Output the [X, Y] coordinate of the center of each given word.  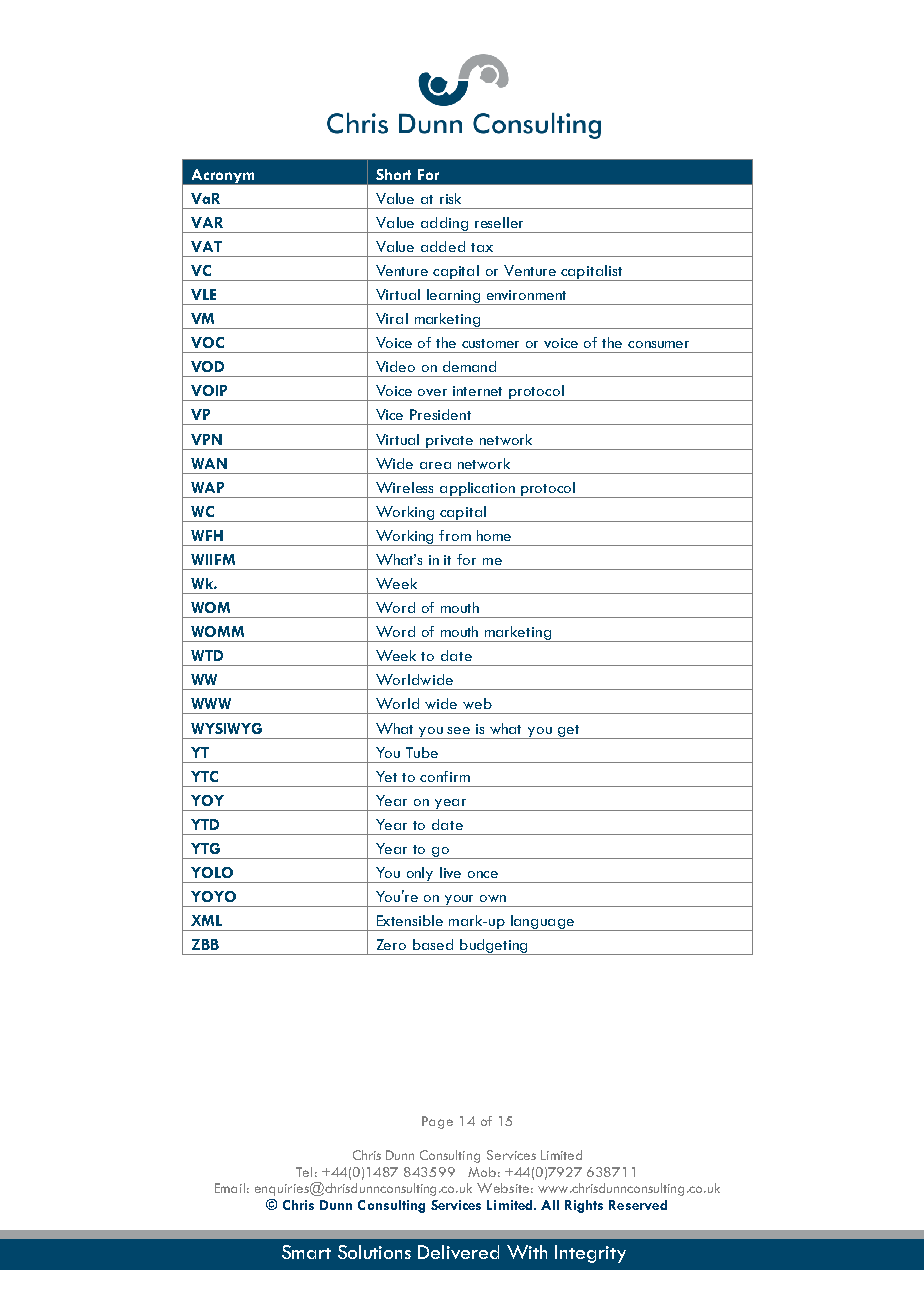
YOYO [213, 896]
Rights [584, 1206]
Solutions [374, 1252]
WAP [207, 487]
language [542, 923]
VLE [203, 294]
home [494, 535]
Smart [306, 1252]
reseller [499, 222]
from [455, 535]
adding [444, 225]
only [420, 875]
